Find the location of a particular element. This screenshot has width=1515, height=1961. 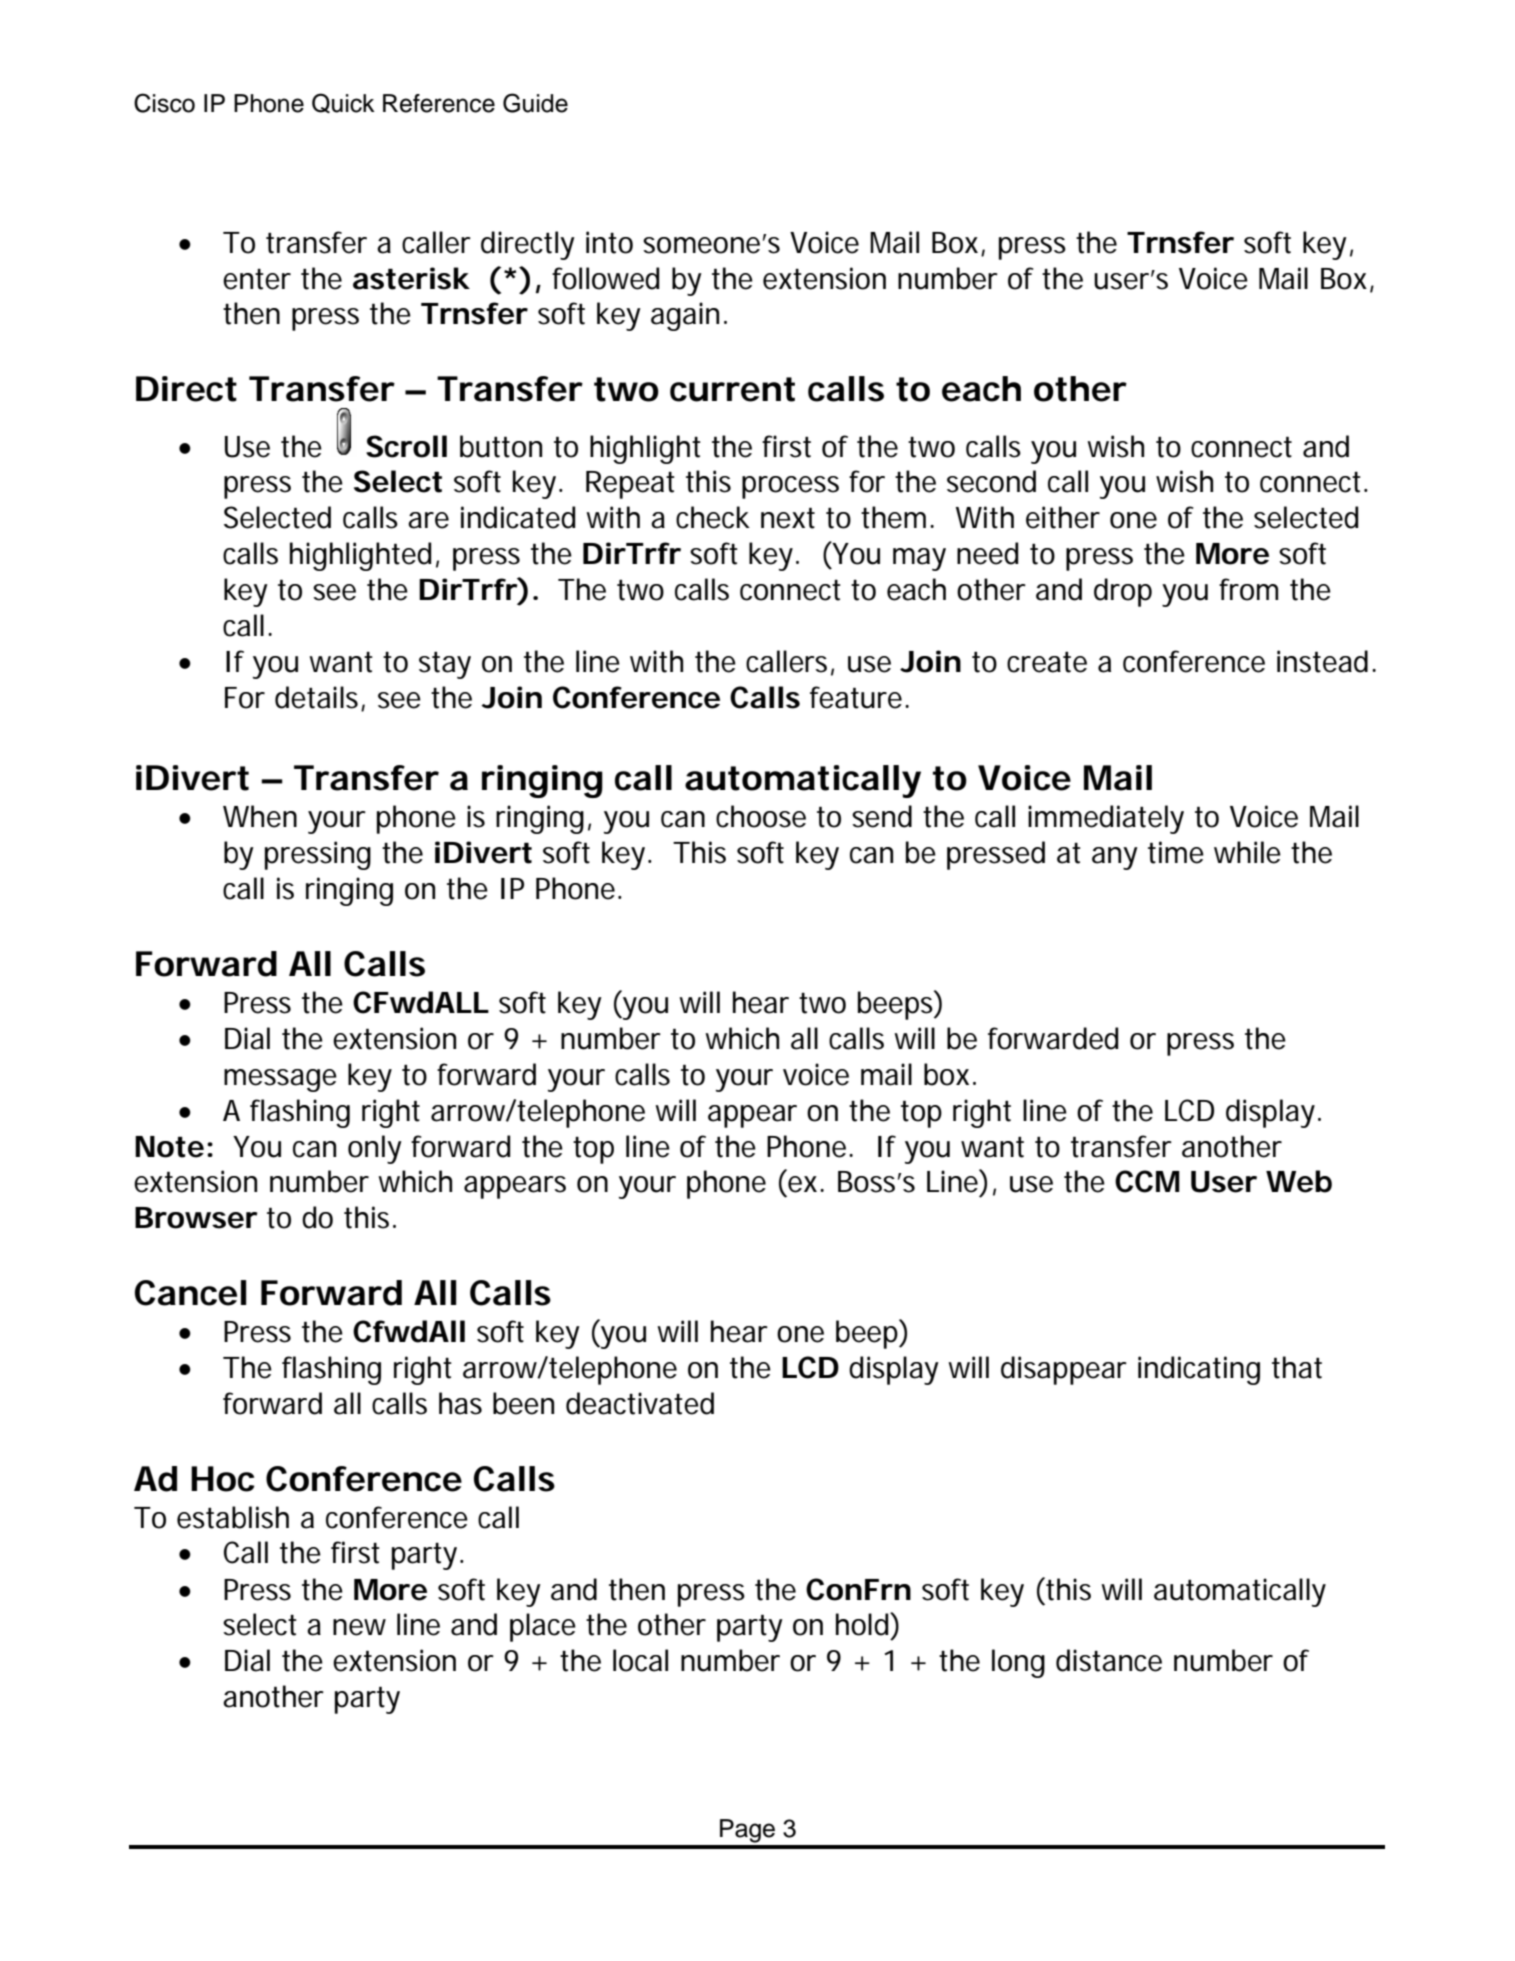

CCM is located at coordinates (1147, 1181).
